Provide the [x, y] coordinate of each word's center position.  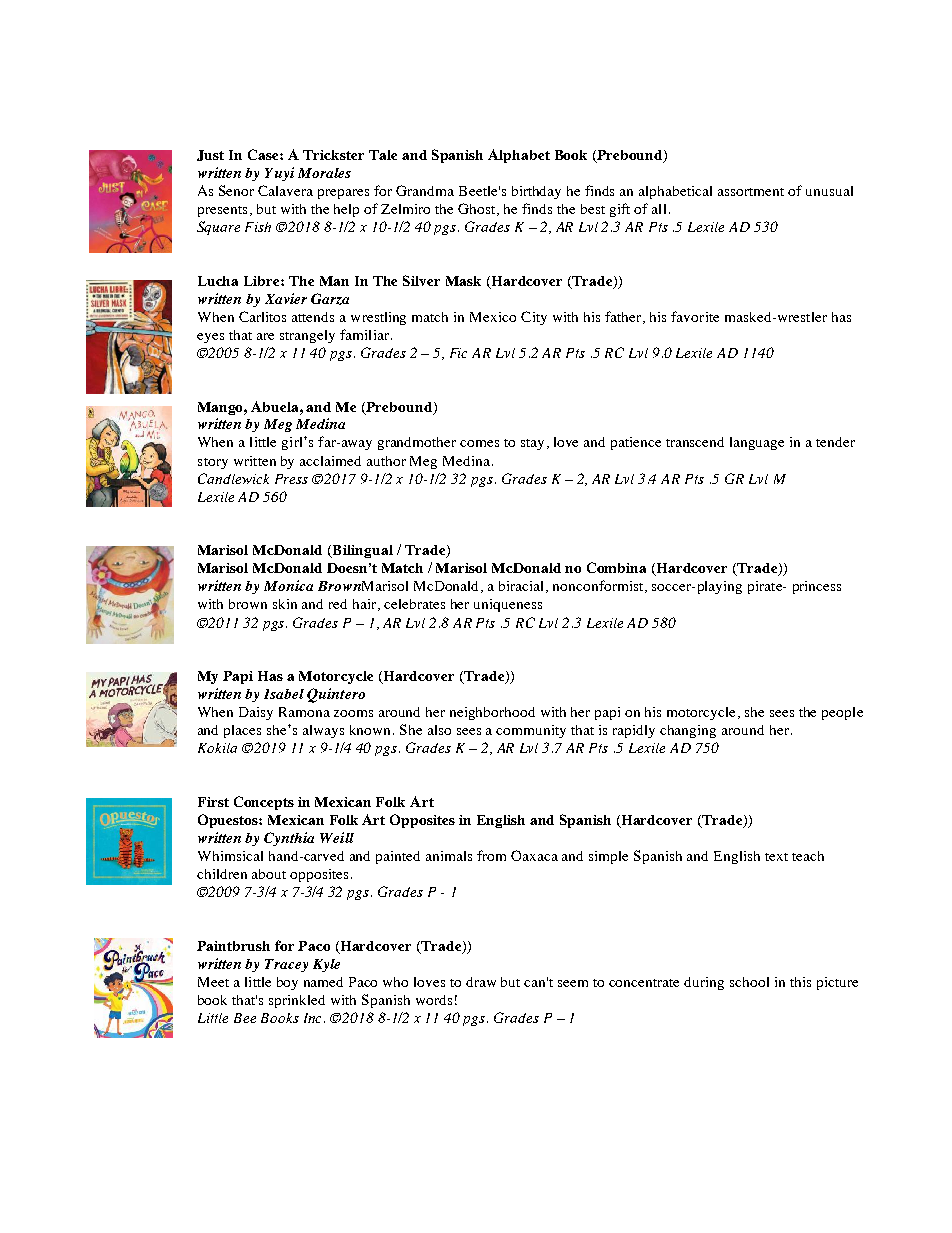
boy [287, 983]
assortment [751, 192]
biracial [523, 587]
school [749, 982]
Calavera [285, 190]
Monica [288, 585]
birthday [536, 192]
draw [481, 982]
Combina [616, 567]
